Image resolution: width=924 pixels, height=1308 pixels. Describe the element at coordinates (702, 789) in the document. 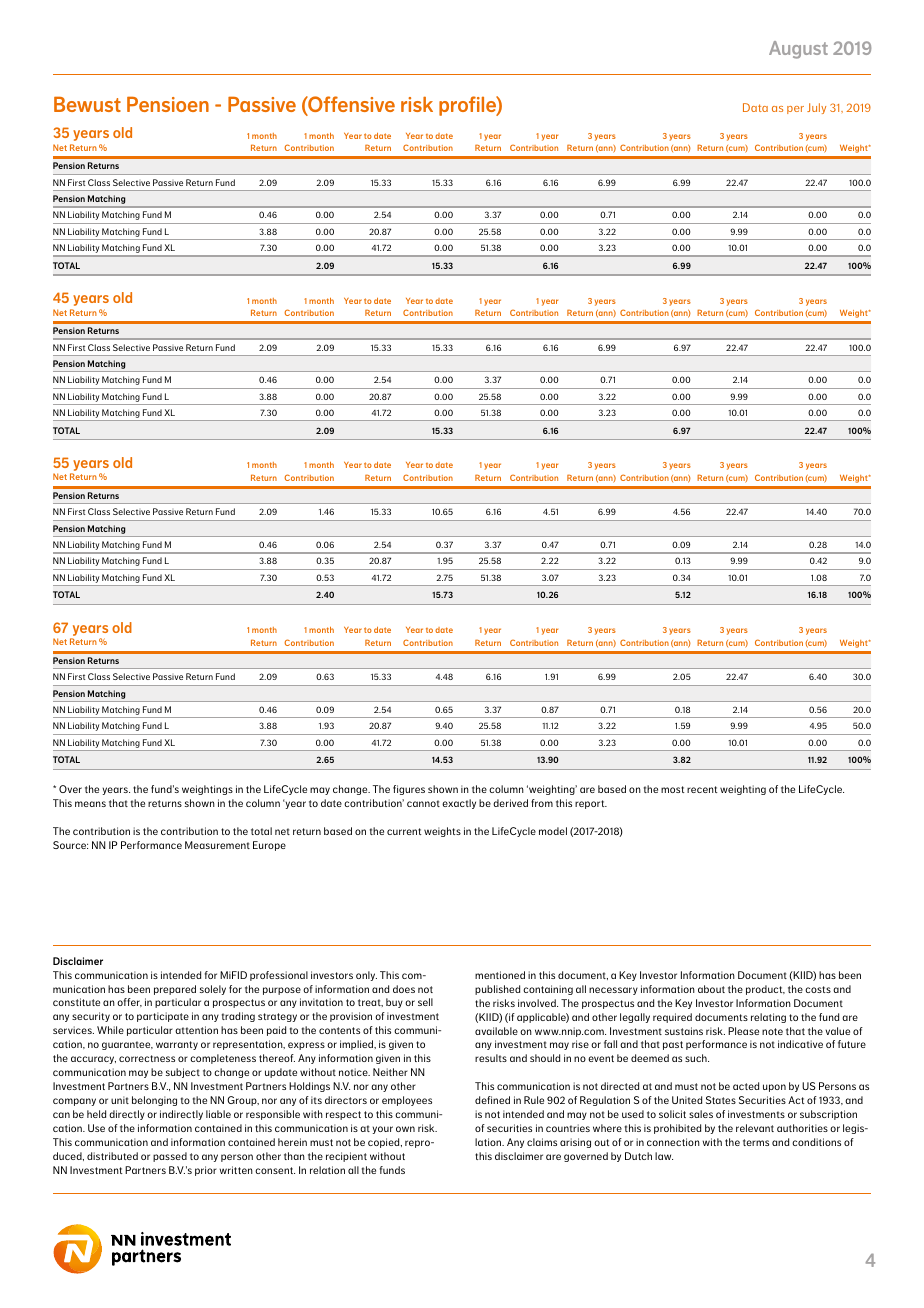

I see `recent` at that location.
